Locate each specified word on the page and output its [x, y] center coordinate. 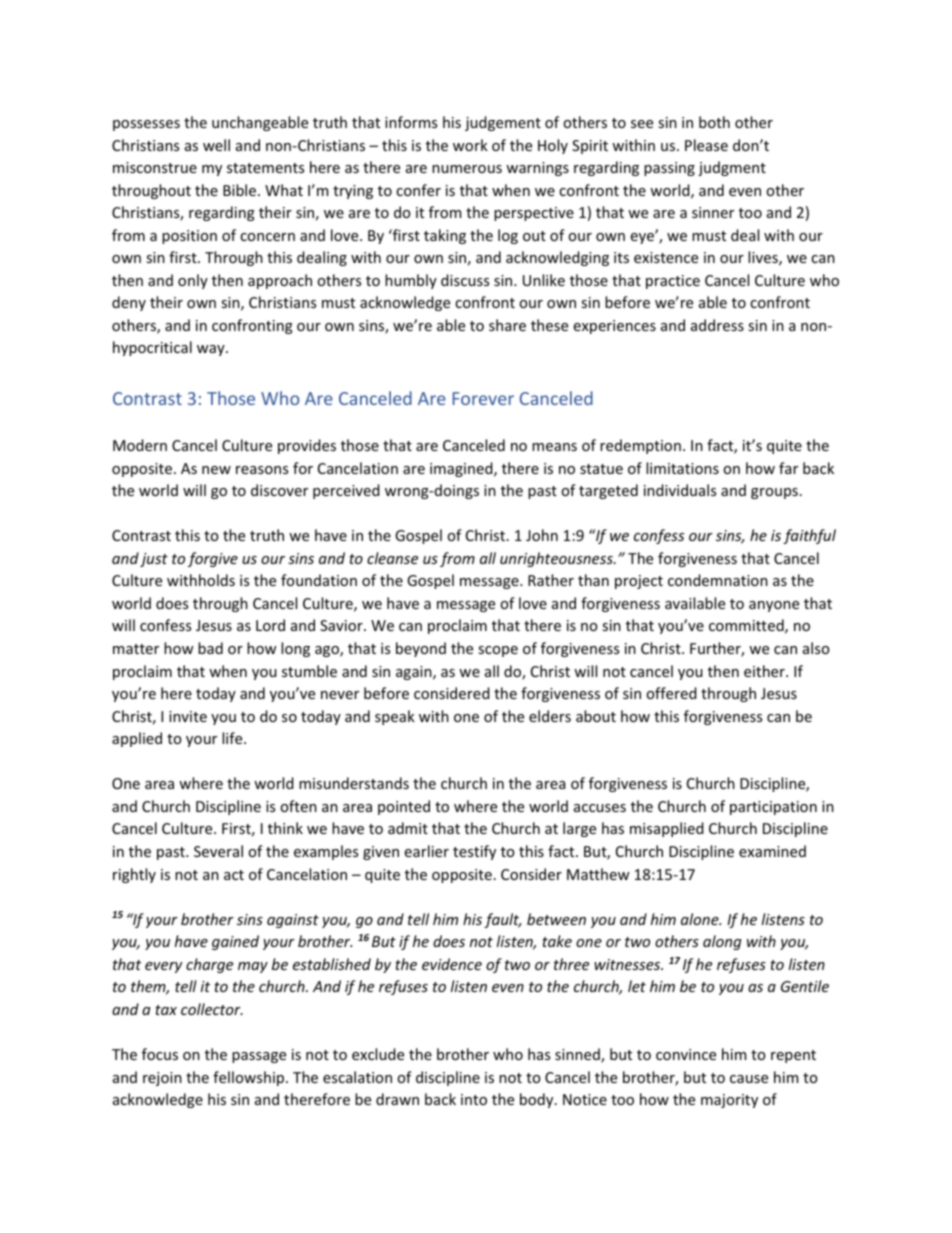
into [474, 1099]
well [216, 145]
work [470, 145]
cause [749, 1079]
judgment [732, 168]
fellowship [250, 1078]
